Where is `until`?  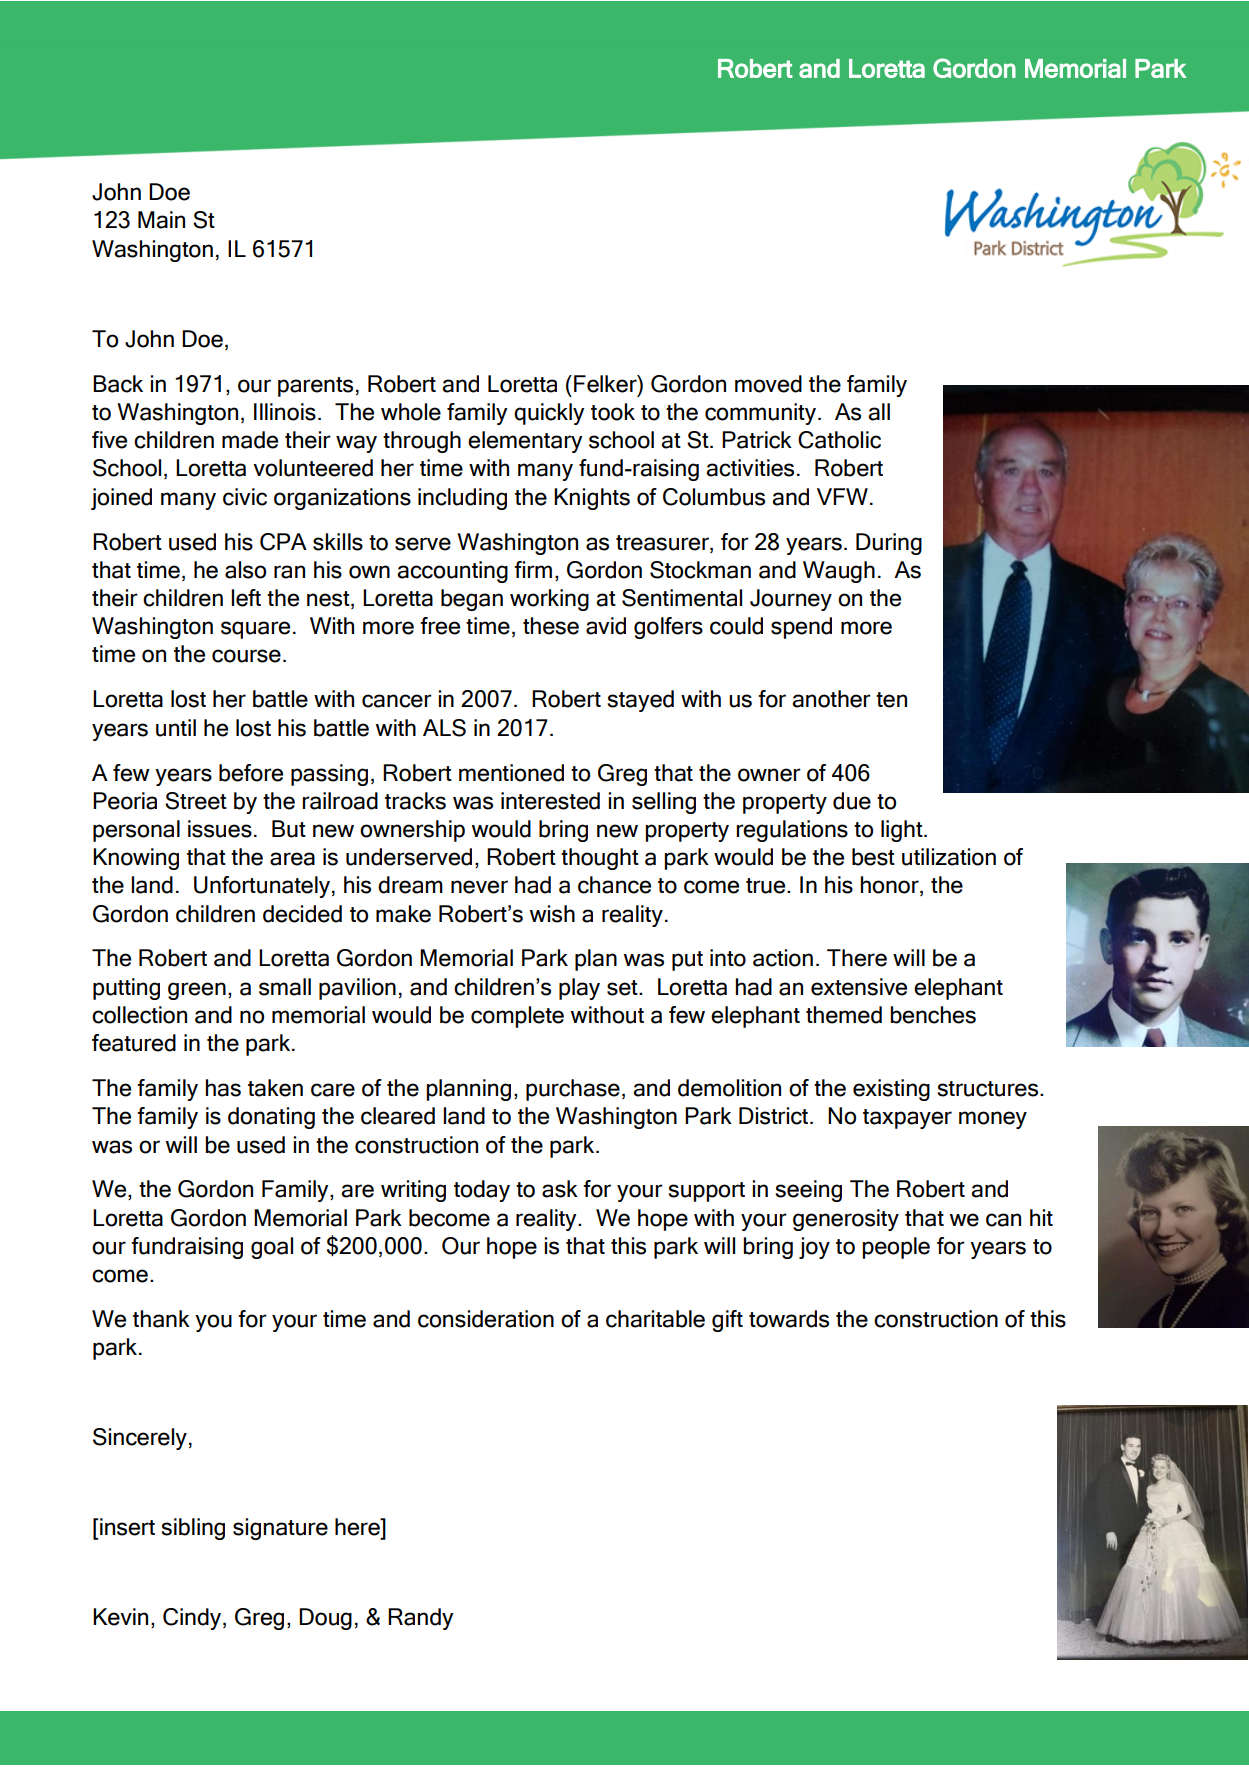
until is located at coordinates (176, 728).
